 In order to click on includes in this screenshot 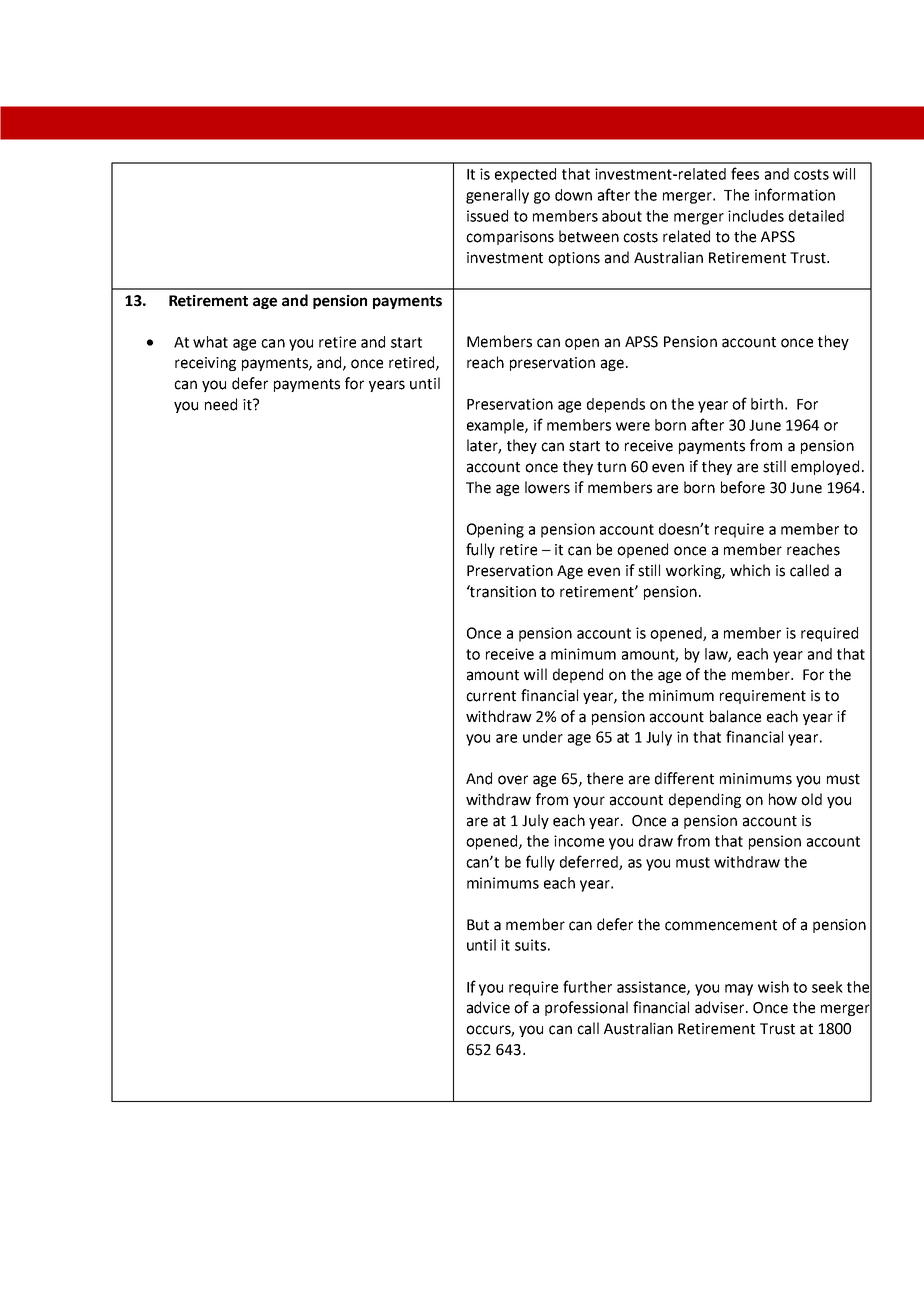, I will do `click(756, 216)`.
